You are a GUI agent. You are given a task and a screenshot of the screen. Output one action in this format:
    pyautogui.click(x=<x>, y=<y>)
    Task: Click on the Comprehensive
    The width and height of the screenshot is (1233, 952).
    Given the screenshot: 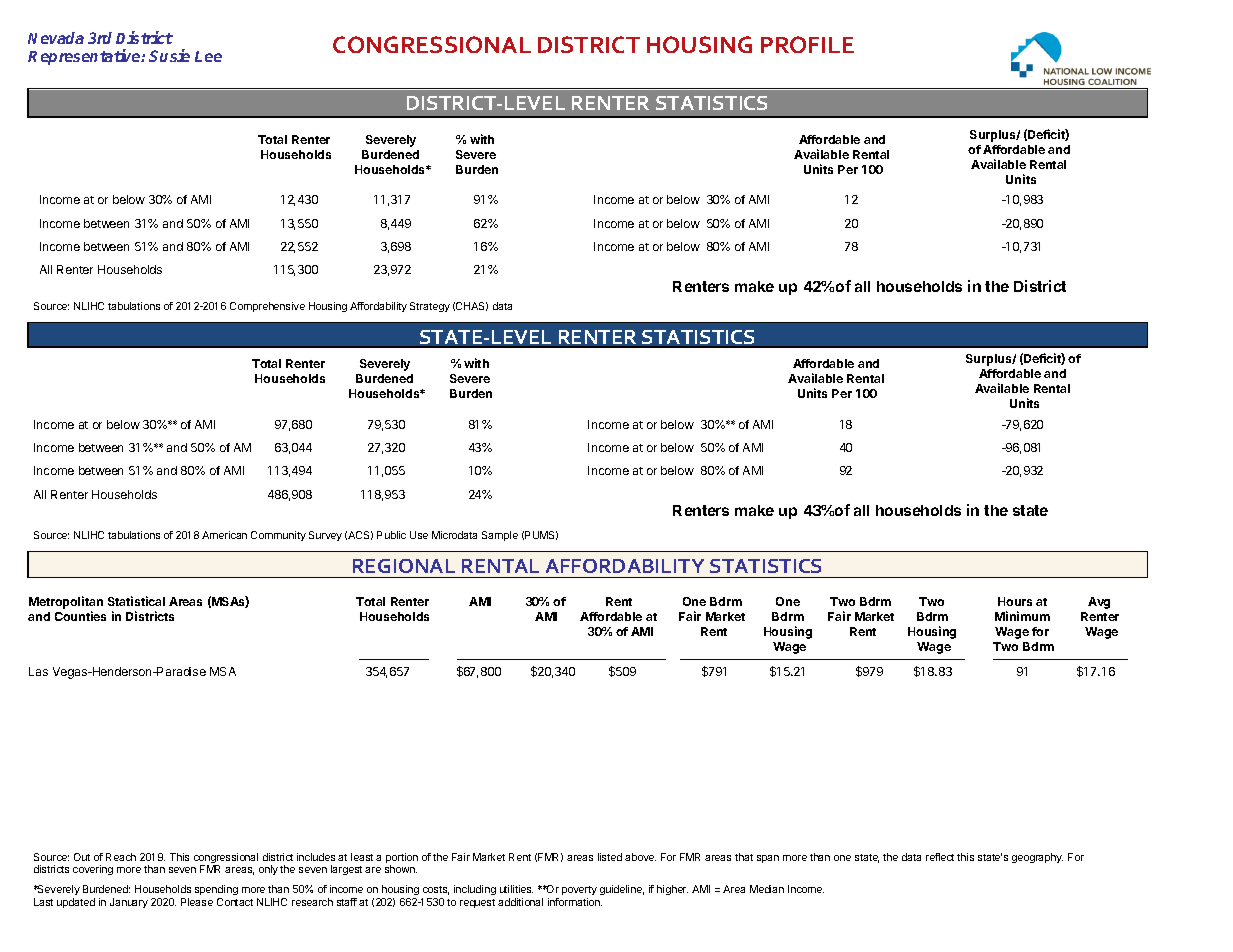 What is the action you would take?
    pyautogui.click(x=267, y=307)
